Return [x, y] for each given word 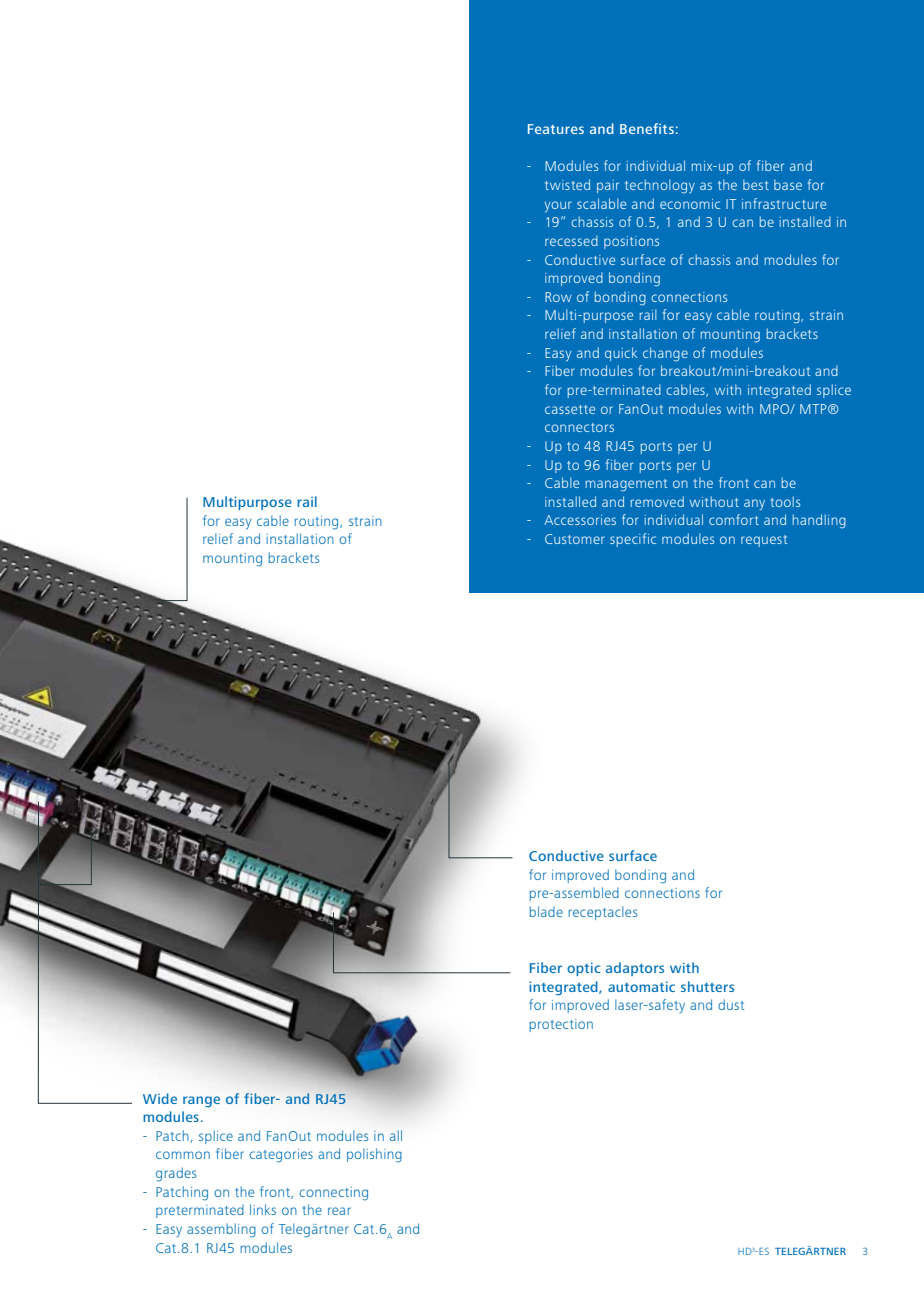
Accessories [580, 520]
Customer [575, 539]
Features [556, 129]
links [263, 1209]
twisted [567, 184]
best [756, 184]
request [764, 541]
